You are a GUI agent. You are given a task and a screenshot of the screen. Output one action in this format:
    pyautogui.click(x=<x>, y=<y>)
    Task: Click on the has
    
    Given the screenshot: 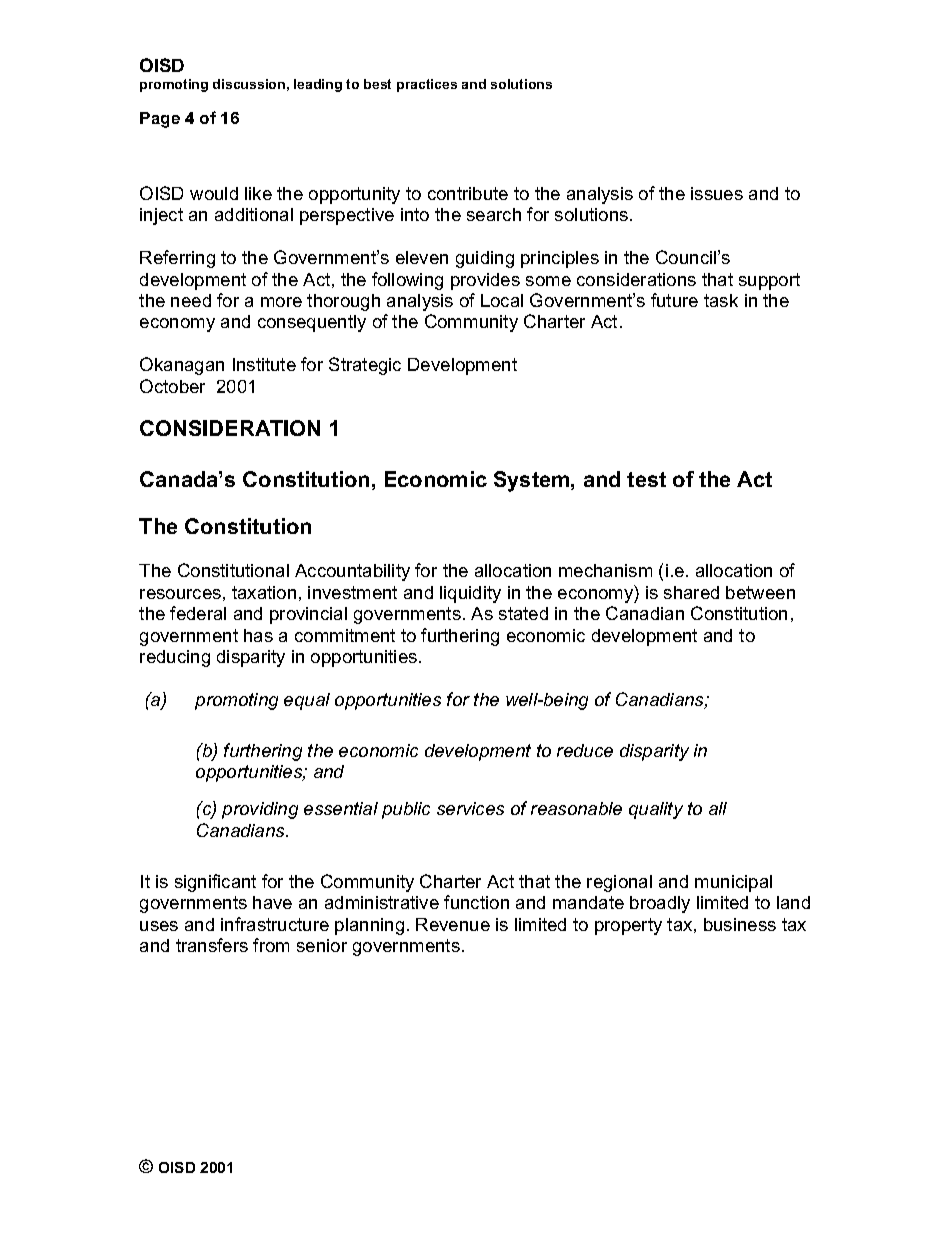 What is the action you would take?
    pyautogui.click(x=258, y=635)
